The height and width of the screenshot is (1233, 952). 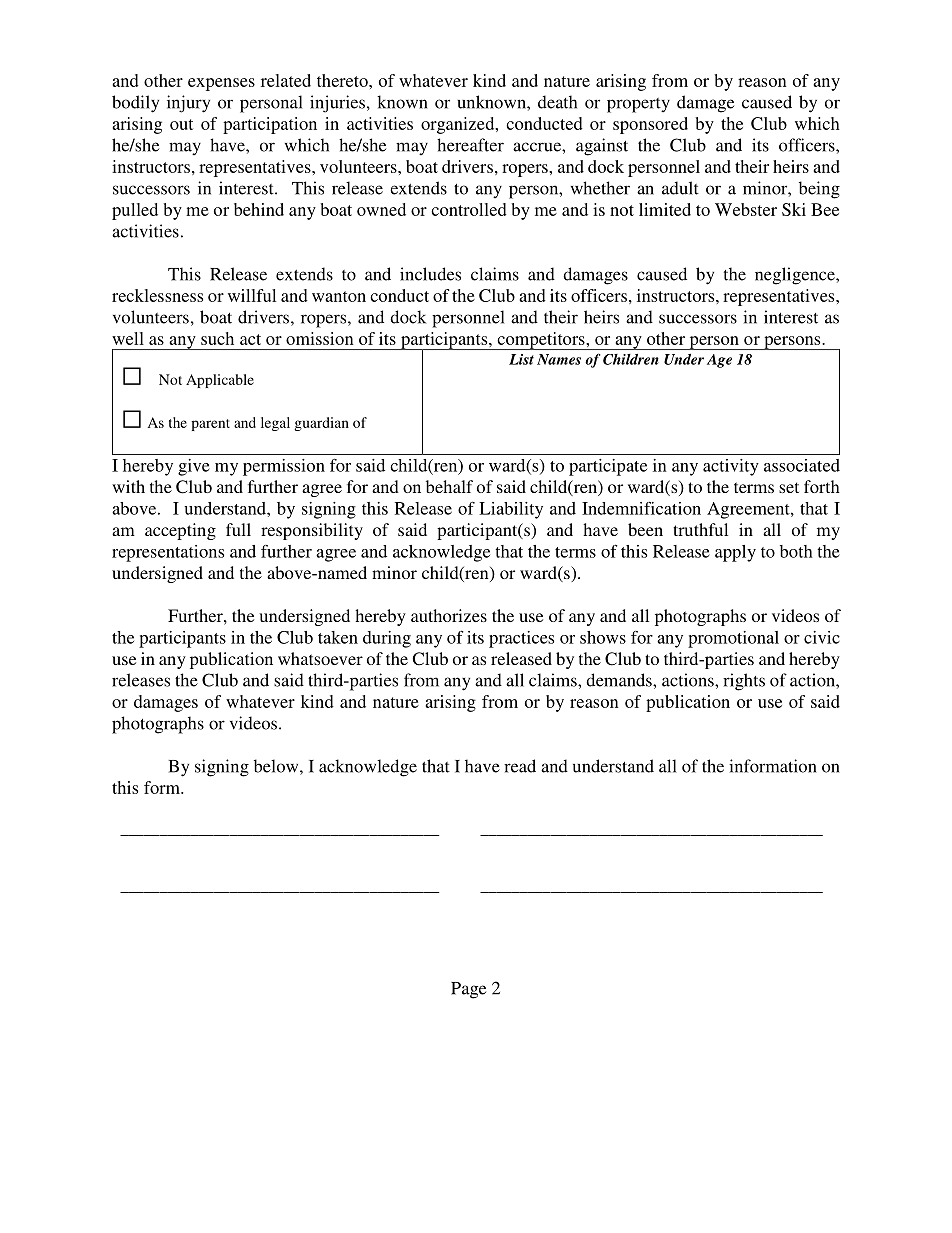 I want to click on such, so click(x=217, y=338).
